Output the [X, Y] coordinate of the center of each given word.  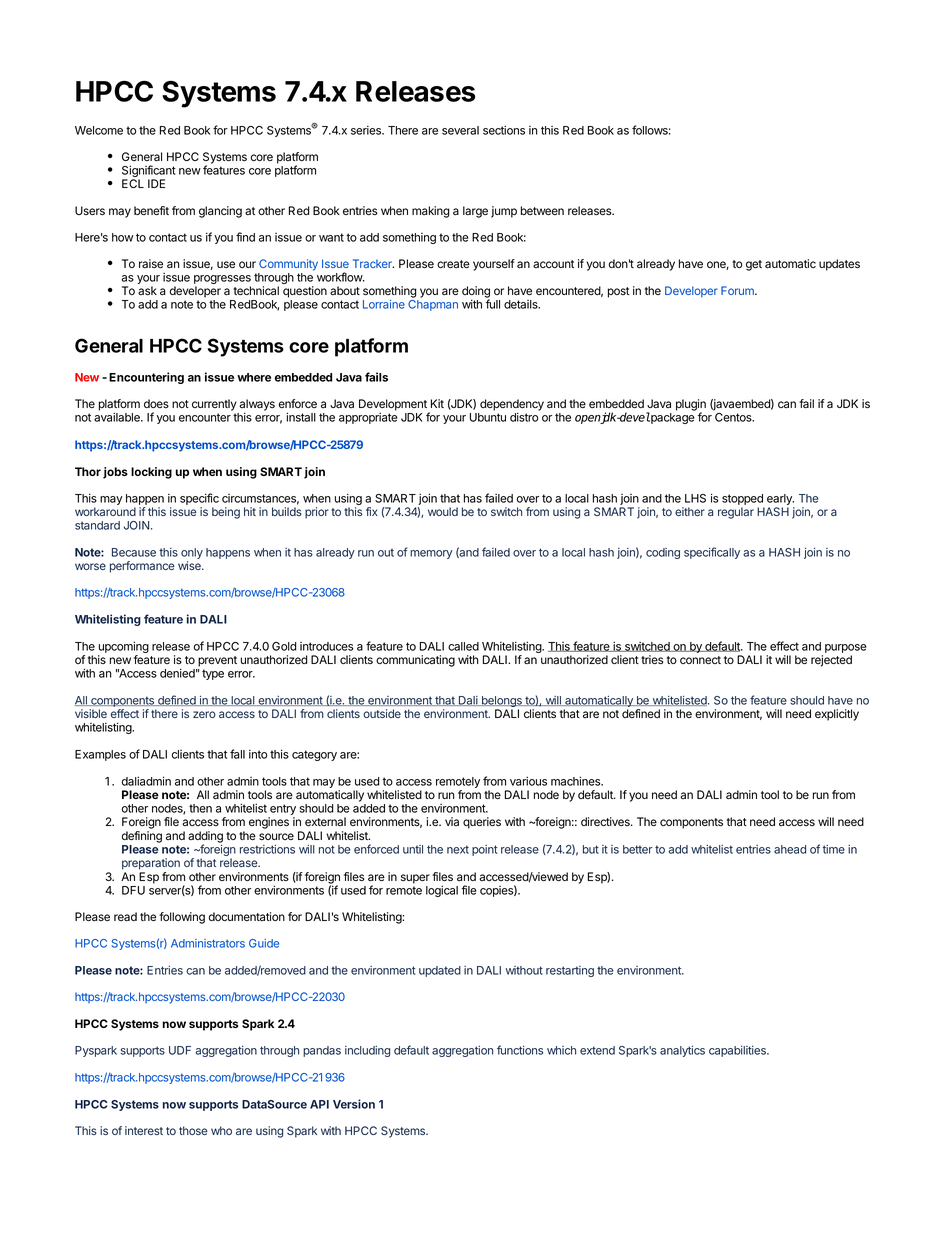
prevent [217, 661]
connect [700, 660]
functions [520, 1050]
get [754, 265]
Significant [149, 172]
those [193, 1130]
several [460, 130]
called [463, 646]
